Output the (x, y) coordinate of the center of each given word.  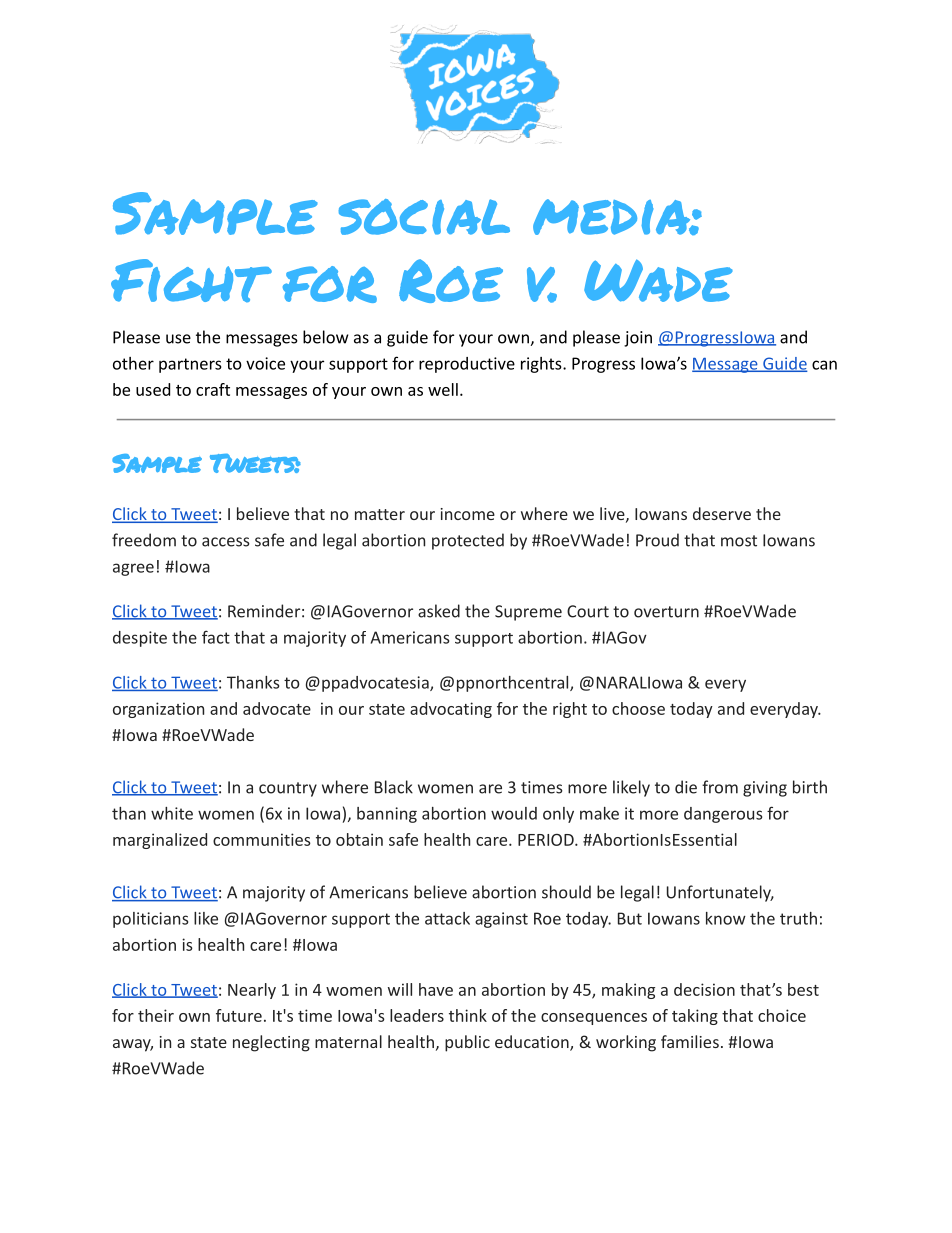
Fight (191, 281)
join (638, 339)
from (720, 787)
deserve (722, 513)
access (226, 542)
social (424, 217)
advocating (451, 710)
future (239, 1015)
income (468, 514)
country (288, 789)
